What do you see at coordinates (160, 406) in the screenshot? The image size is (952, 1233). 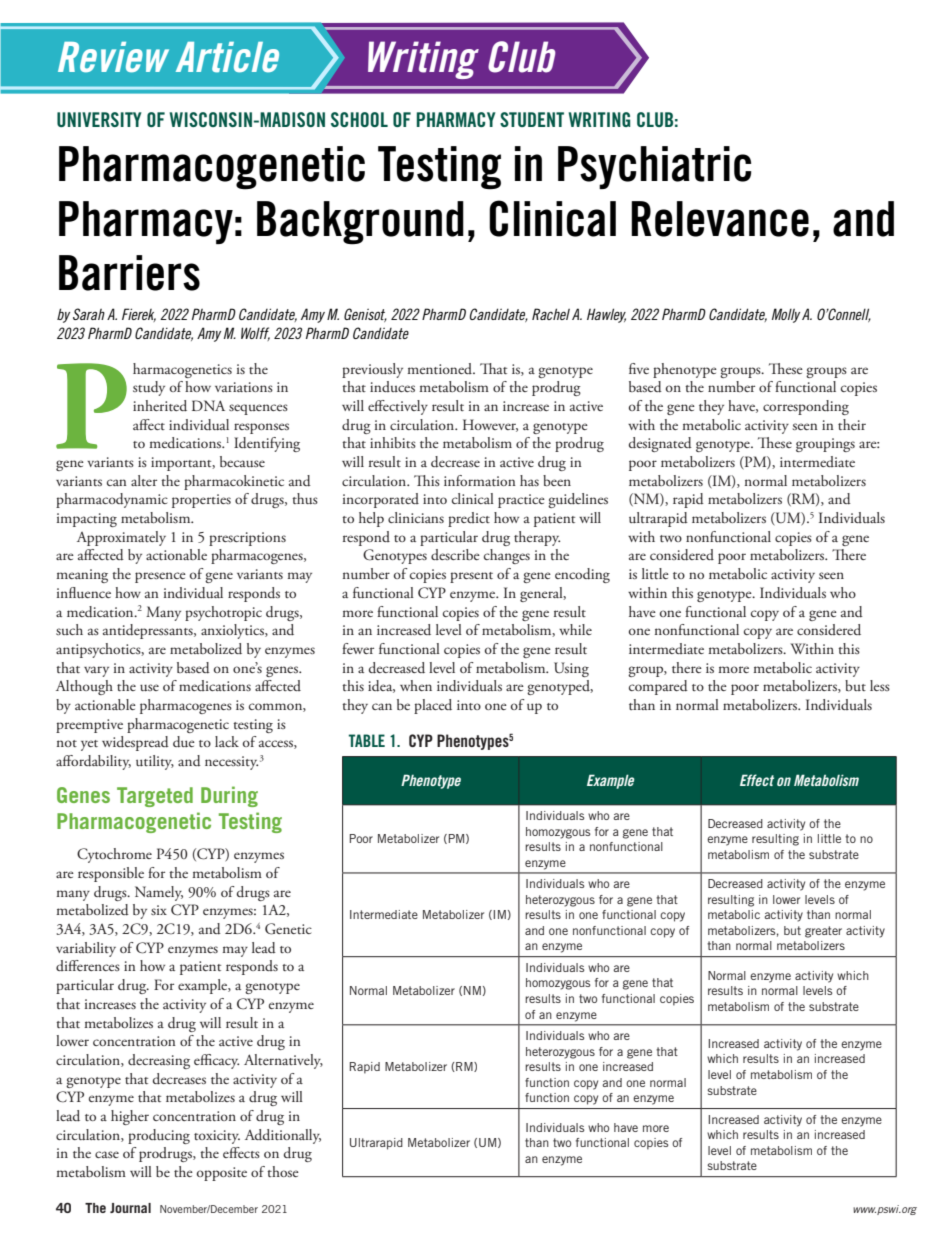 I see `inherited` at bounding box center [160, 406].
